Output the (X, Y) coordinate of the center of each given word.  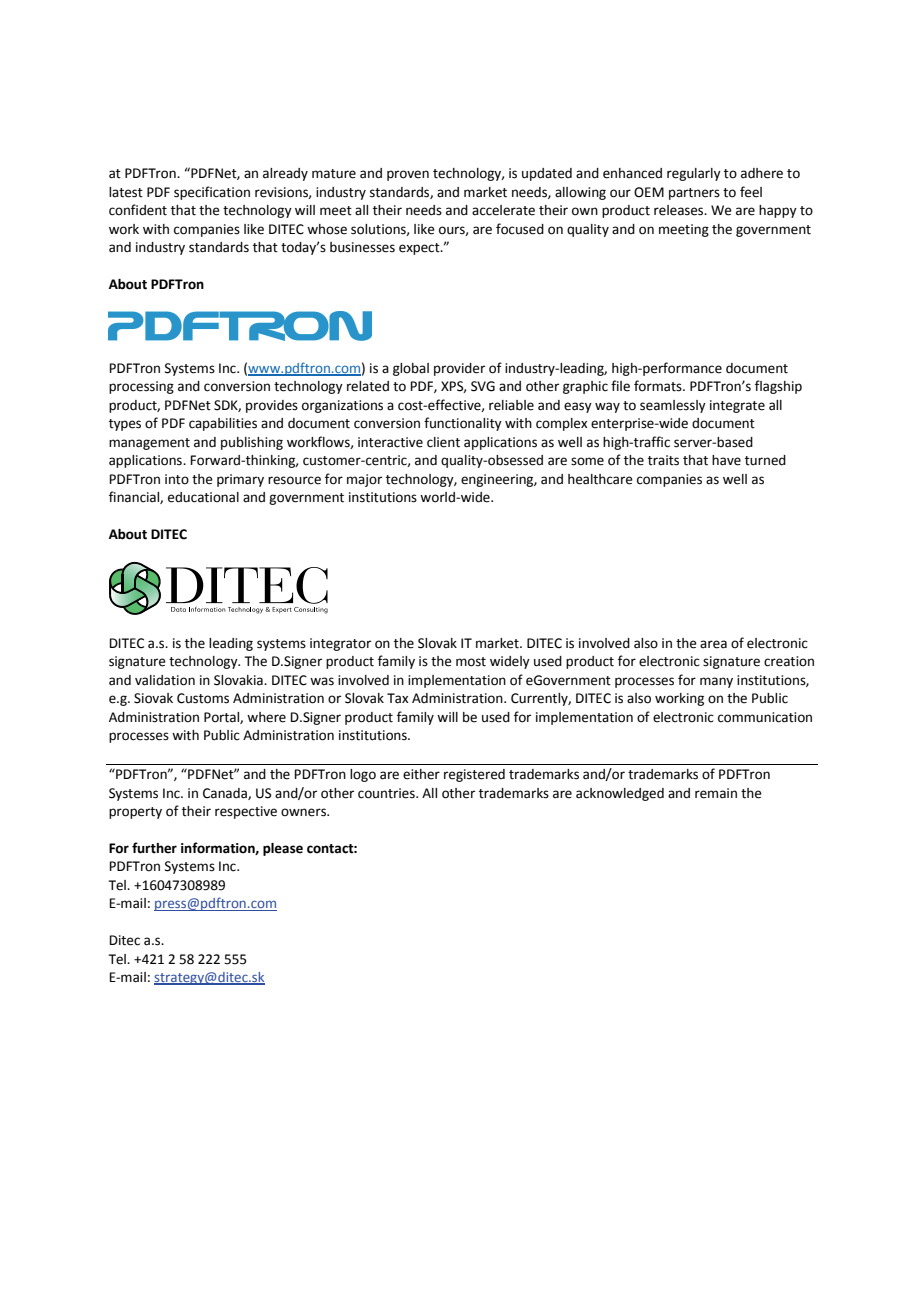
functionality (463, 424)
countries (387, 793)
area (713, 644)
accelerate (503, 210)
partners (694, 194)
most (471, 662)
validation (165, 680)
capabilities (223, 424)
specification (212, 193)
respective (246, 812)
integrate (737, 406)
